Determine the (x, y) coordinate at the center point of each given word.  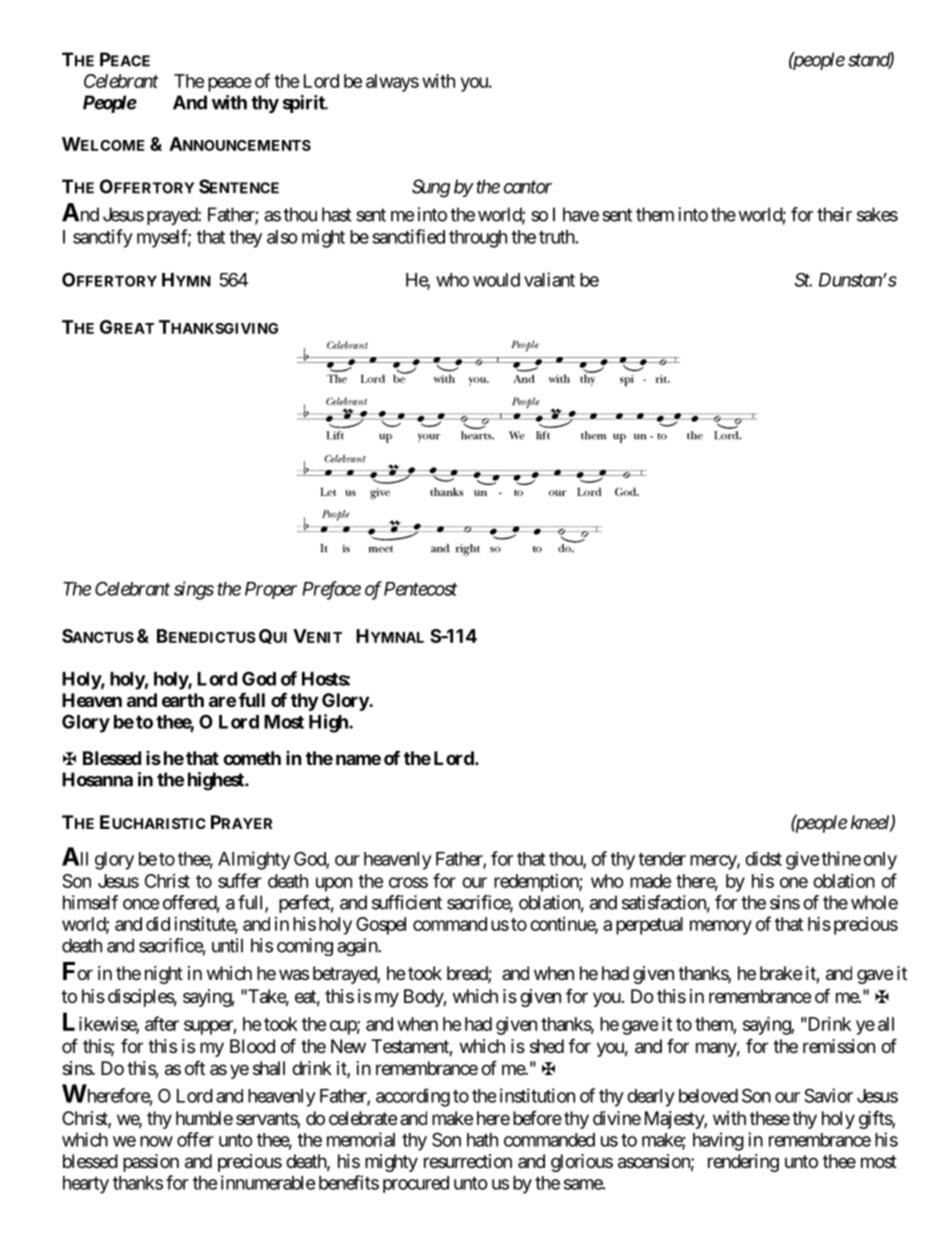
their (834, 214)
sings (194, 590)
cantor (528, 187)
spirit (305, 104)
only (880, 861)
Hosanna (97, 779)
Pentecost (420, 589)
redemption (537, 883)
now (156, 1141)
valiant (549, 279)
